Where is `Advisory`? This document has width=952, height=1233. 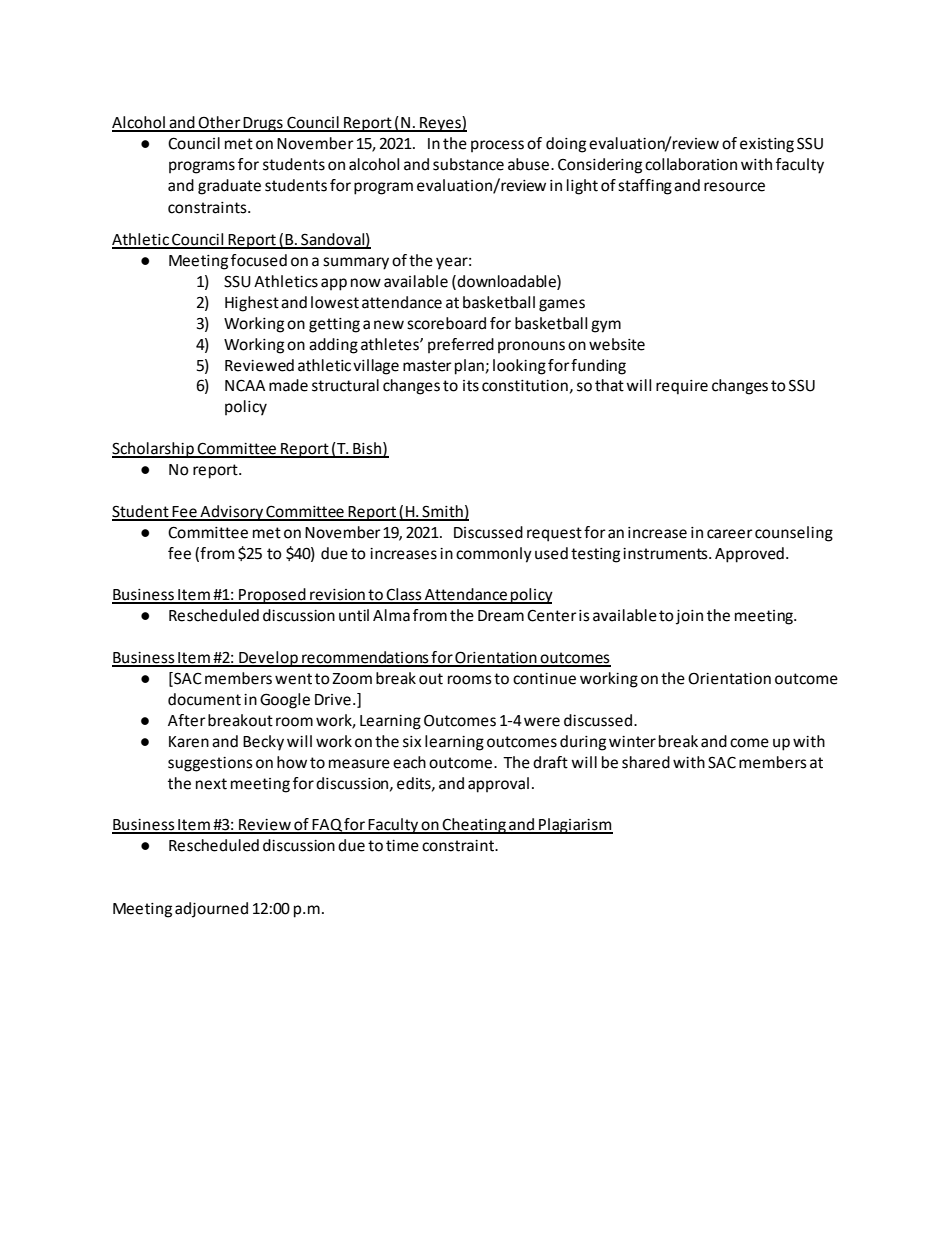 Advisory is located at coordinates (231, 513).
